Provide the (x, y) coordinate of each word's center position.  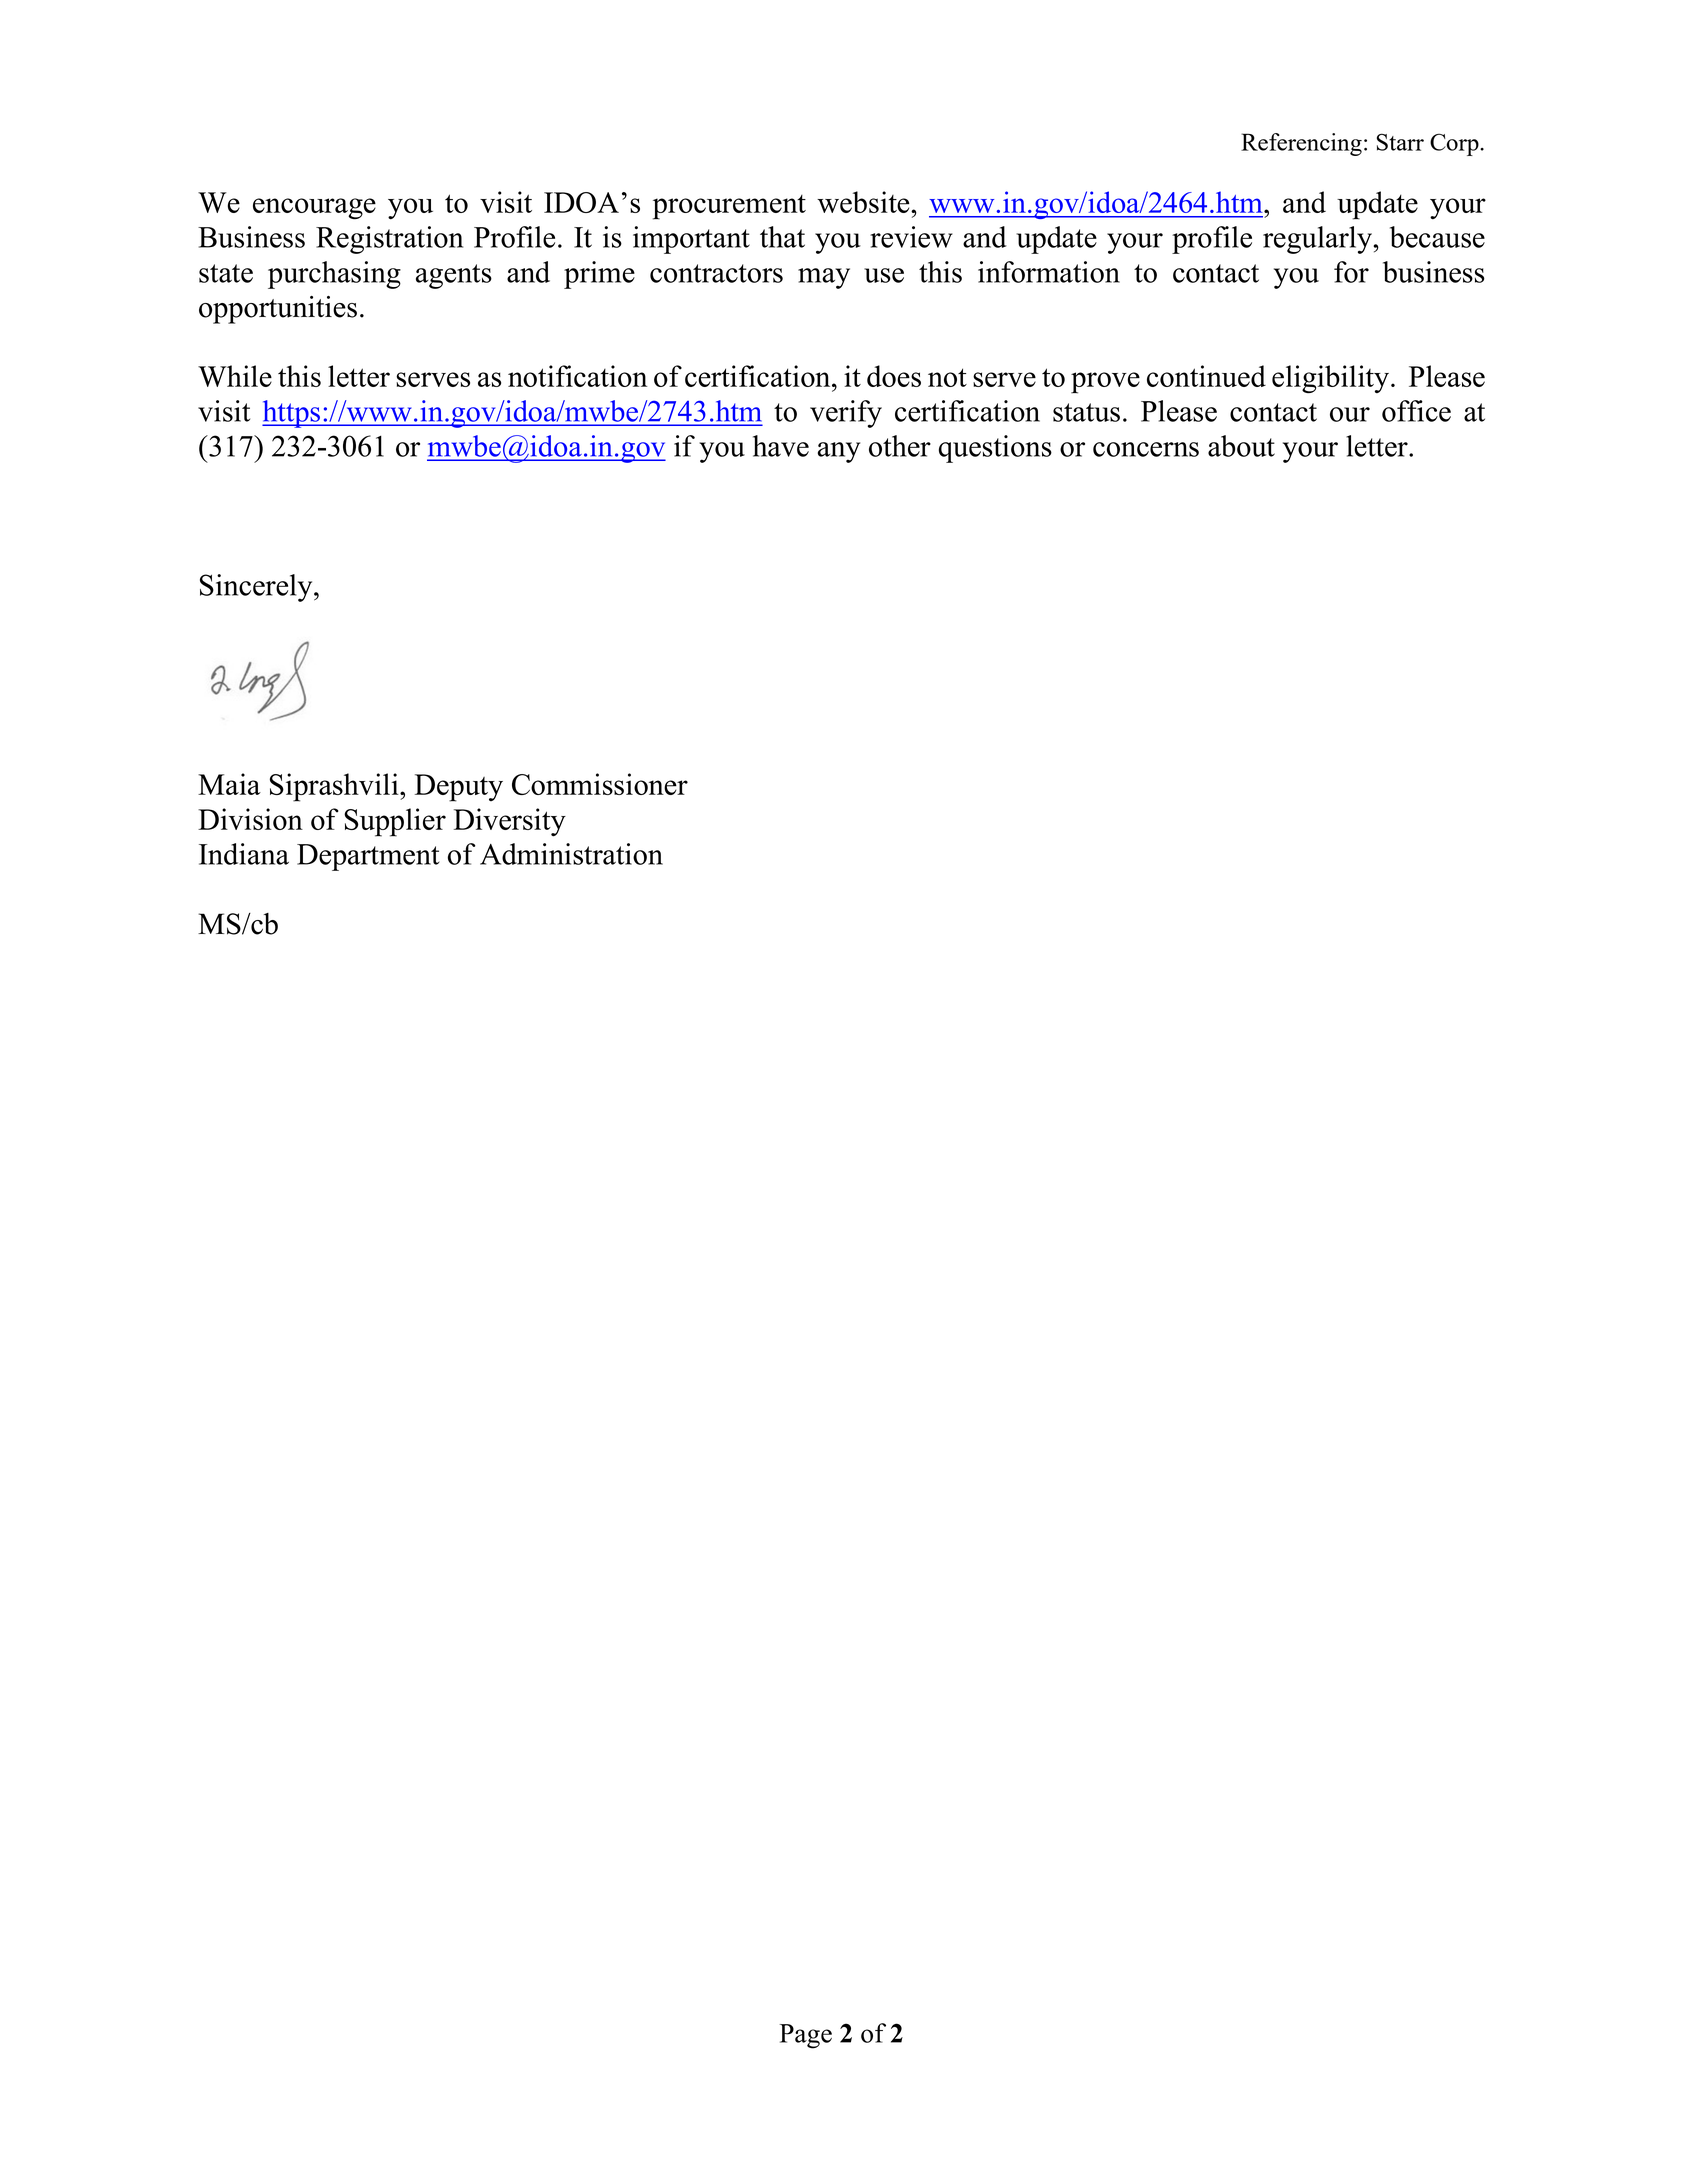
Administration (571, 854)
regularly (1318, 240)
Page (806, 2036)
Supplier (395, 822)
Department (368, 857)
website (864, 202)
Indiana (244, 854)
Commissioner (600, 784)
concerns (1146, 449)
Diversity (510, 822)
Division (250, 819)
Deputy (459, 788)
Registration (389, 240)
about (1241, 446)
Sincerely (257, 588)
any (839, 452)
